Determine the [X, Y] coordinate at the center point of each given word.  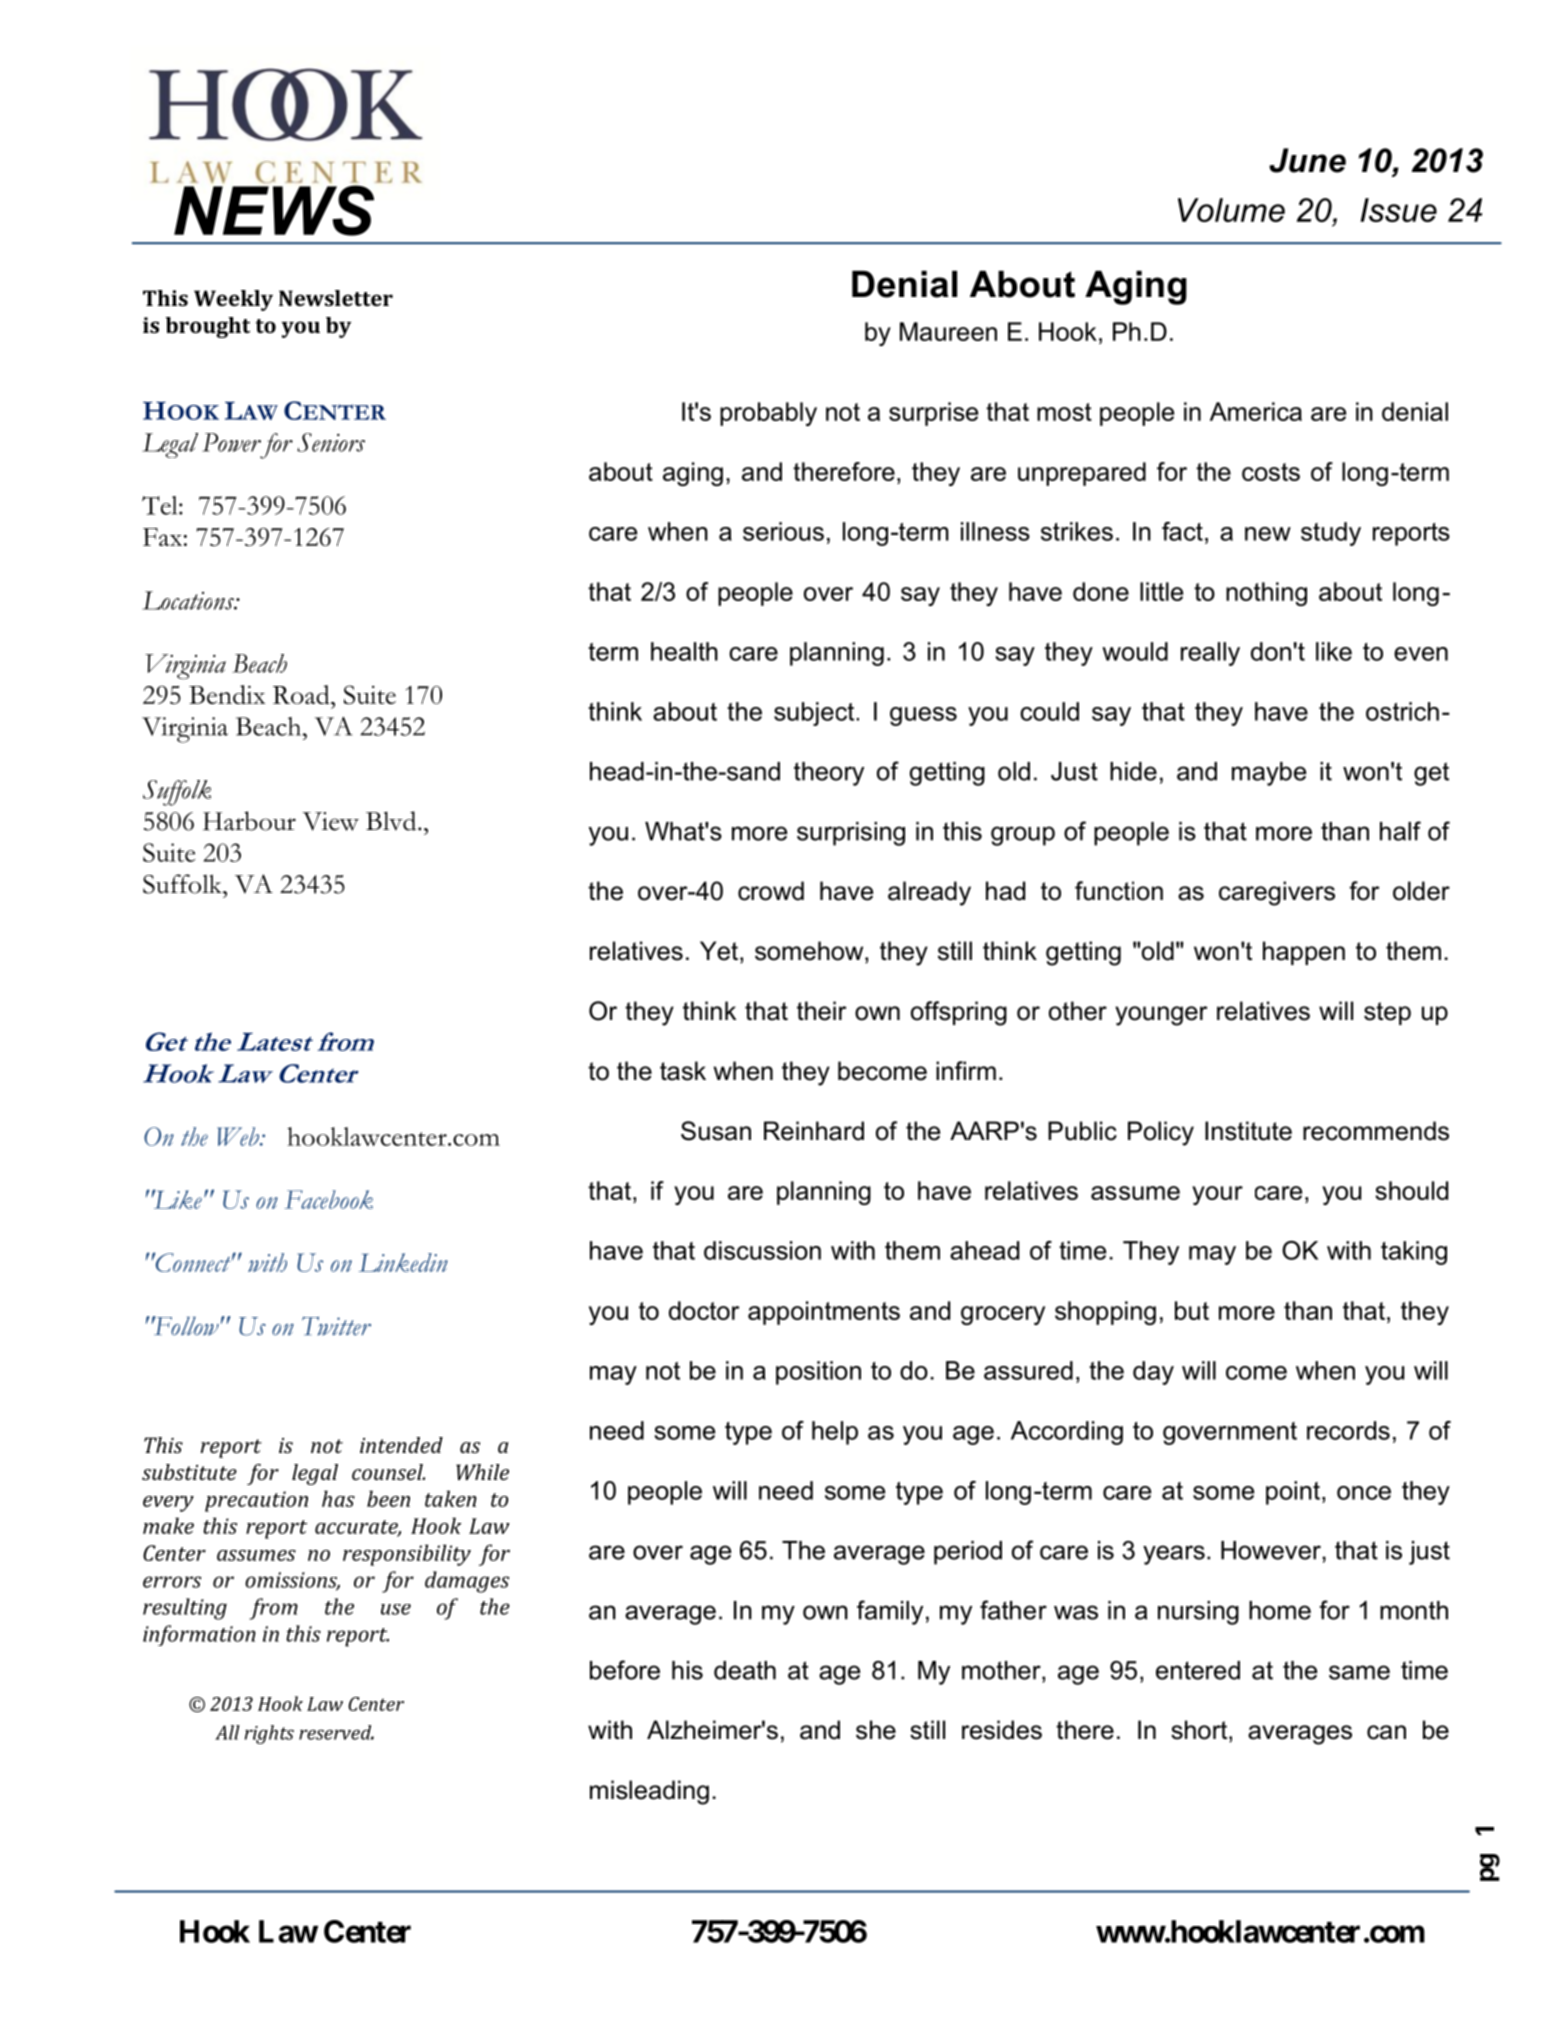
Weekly [233, 300]
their [822, 1011]
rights [269, 1734]
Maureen [948, 331]
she [876, 1730]
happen [1304, 953]
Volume [1231, 210]
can [1386, 1732]
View [330, 821]
